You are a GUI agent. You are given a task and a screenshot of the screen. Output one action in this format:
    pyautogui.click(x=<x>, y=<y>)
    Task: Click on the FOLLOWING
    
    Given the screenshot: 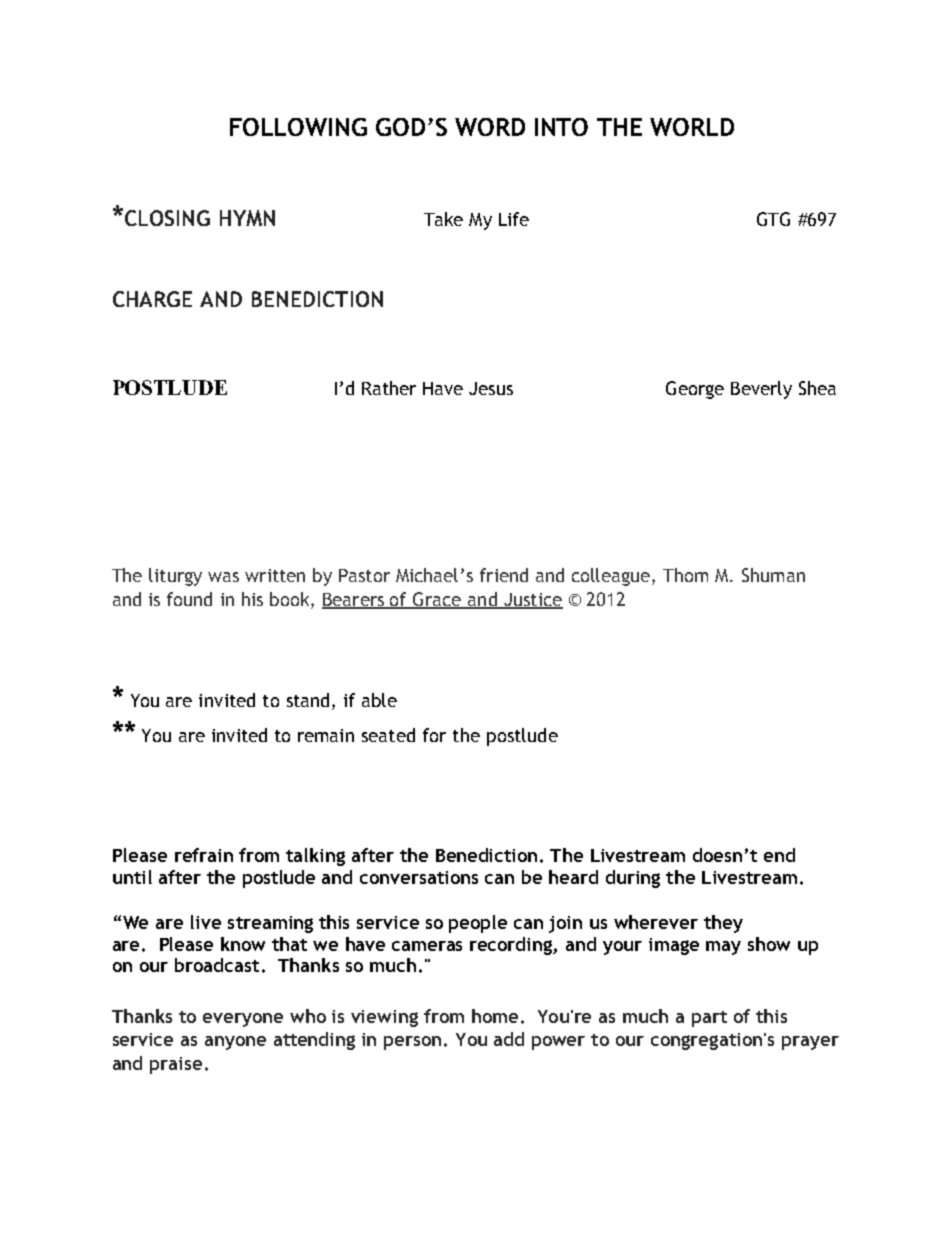 What is the action you would take?
    pyautogui.click(x=298, y=127)
